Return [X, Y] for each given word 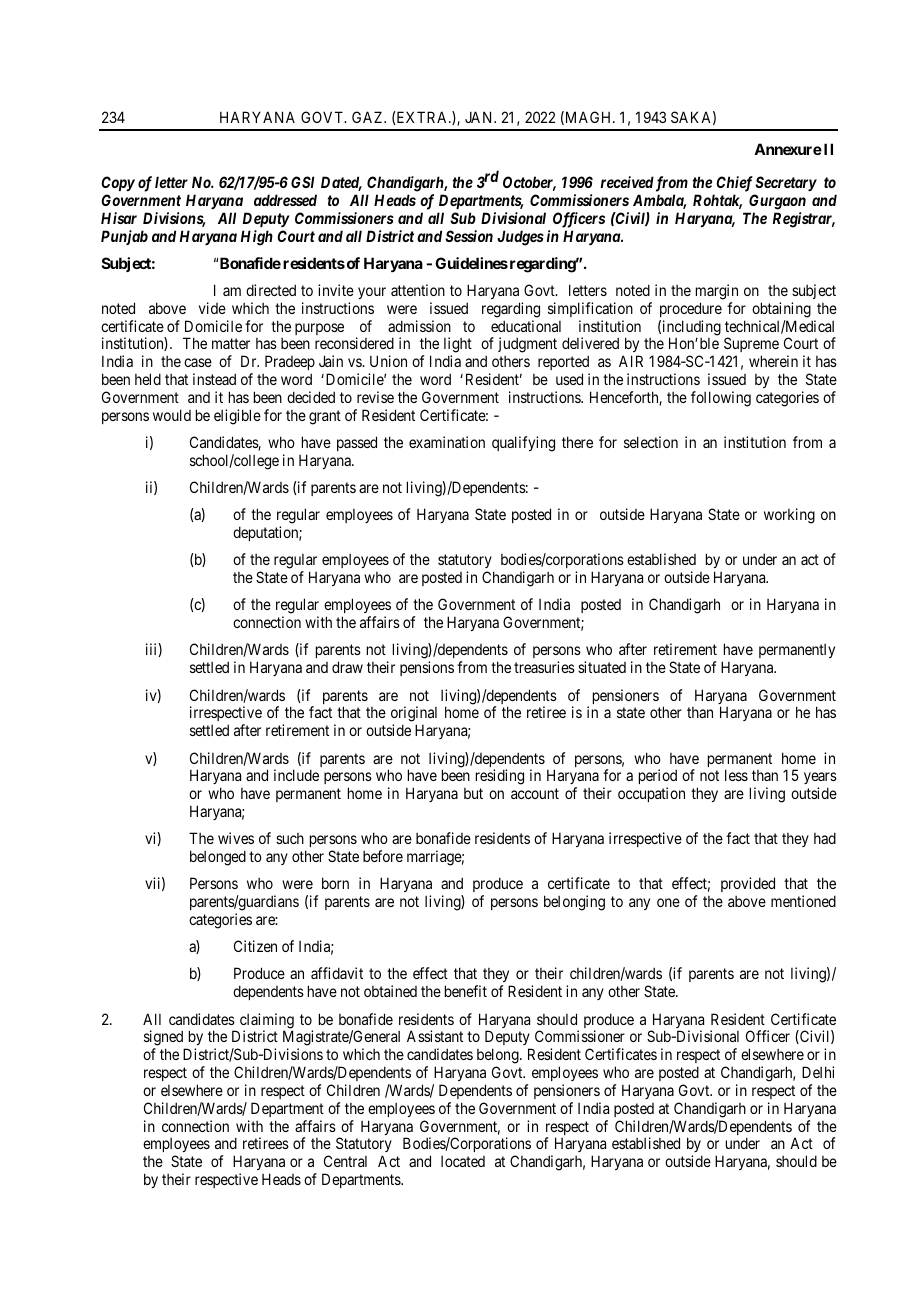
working [789, 516]
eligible [237, 417]
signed [165, 1039]
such [290, 838]
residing [500, 777]
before [383, 856]
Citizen [255, 946]
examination [447, 442]
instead [214, 379]
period [658, 778]
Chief [734, 184]
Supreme [750, 346]
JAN [480, 117]
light [458, 346]
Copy [118, 183]
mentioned [803, 901]
